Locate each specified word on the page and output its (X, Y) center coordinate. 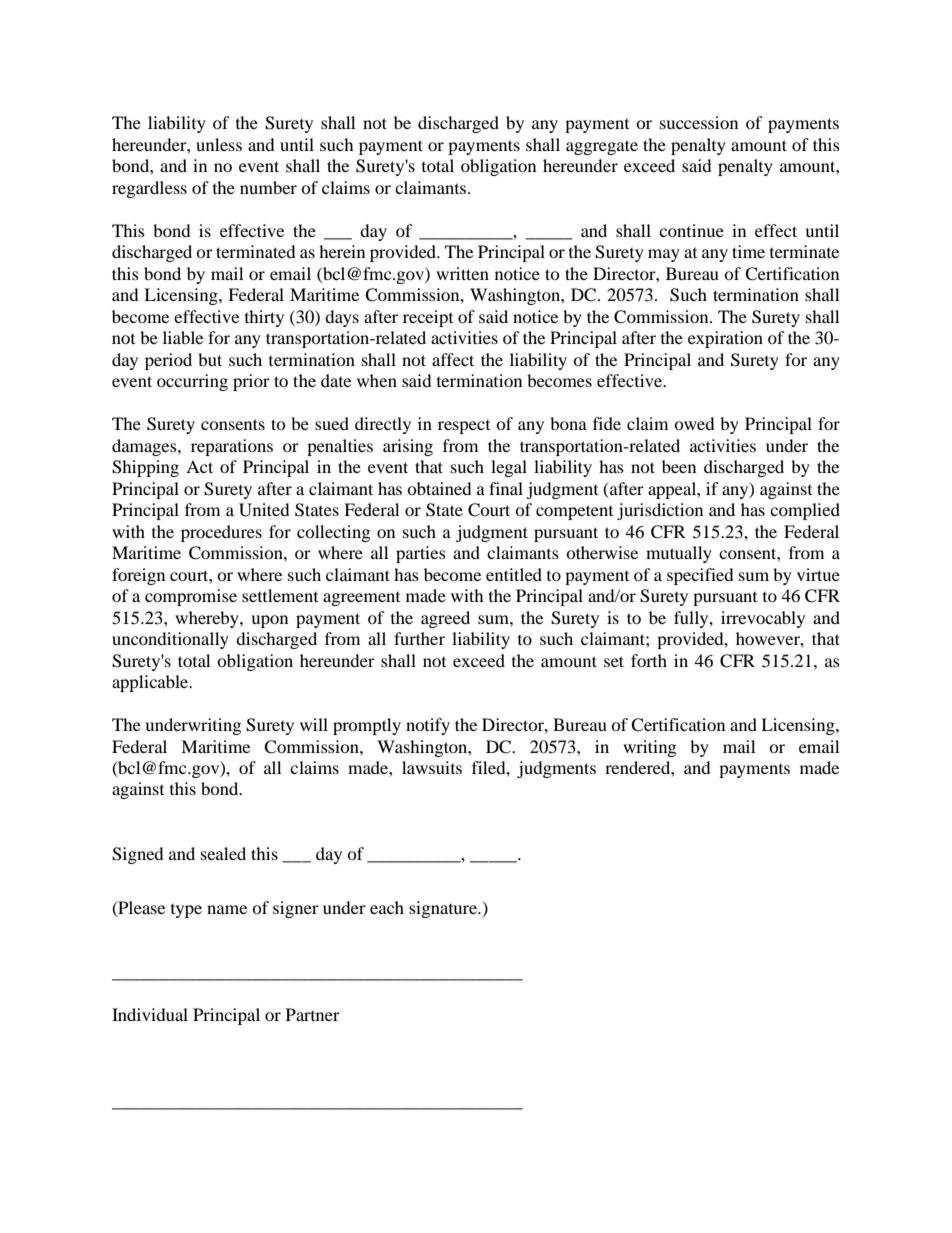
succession (699, 122)
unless (219, 144)
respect (464, 427)
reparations (232, 447)
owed (694, 423)
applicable (151, 683)
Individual (150, 1014)
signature (444, 909)
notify (428, 726)
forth (649, 660)
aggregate (602, 147)
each (387, 907)
